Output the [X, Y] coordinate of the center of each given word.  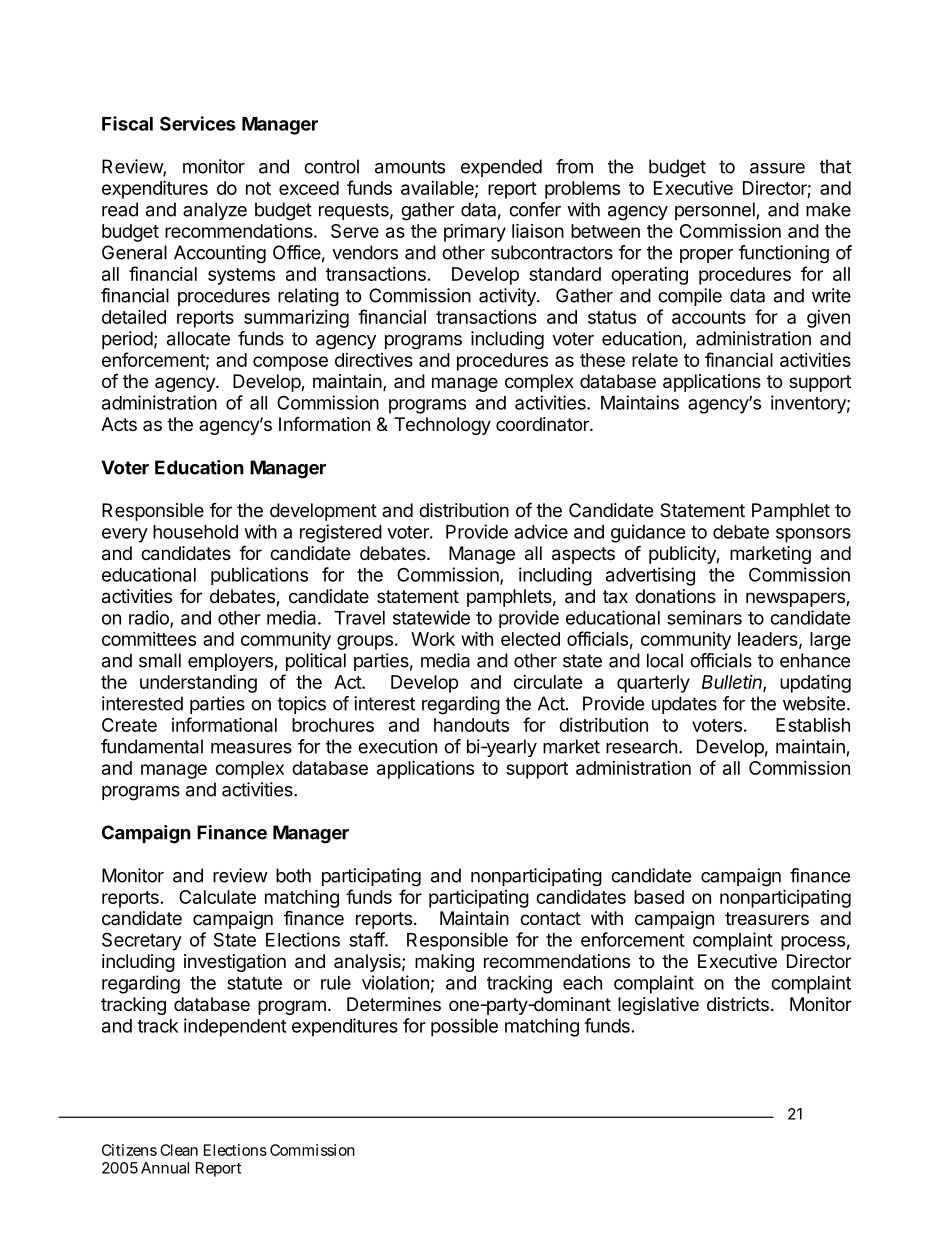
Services [198, 123]
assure [777, 168]
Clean [179, 1150]
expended [501, 168]
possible [464, 1027]
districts [738, 1004]
